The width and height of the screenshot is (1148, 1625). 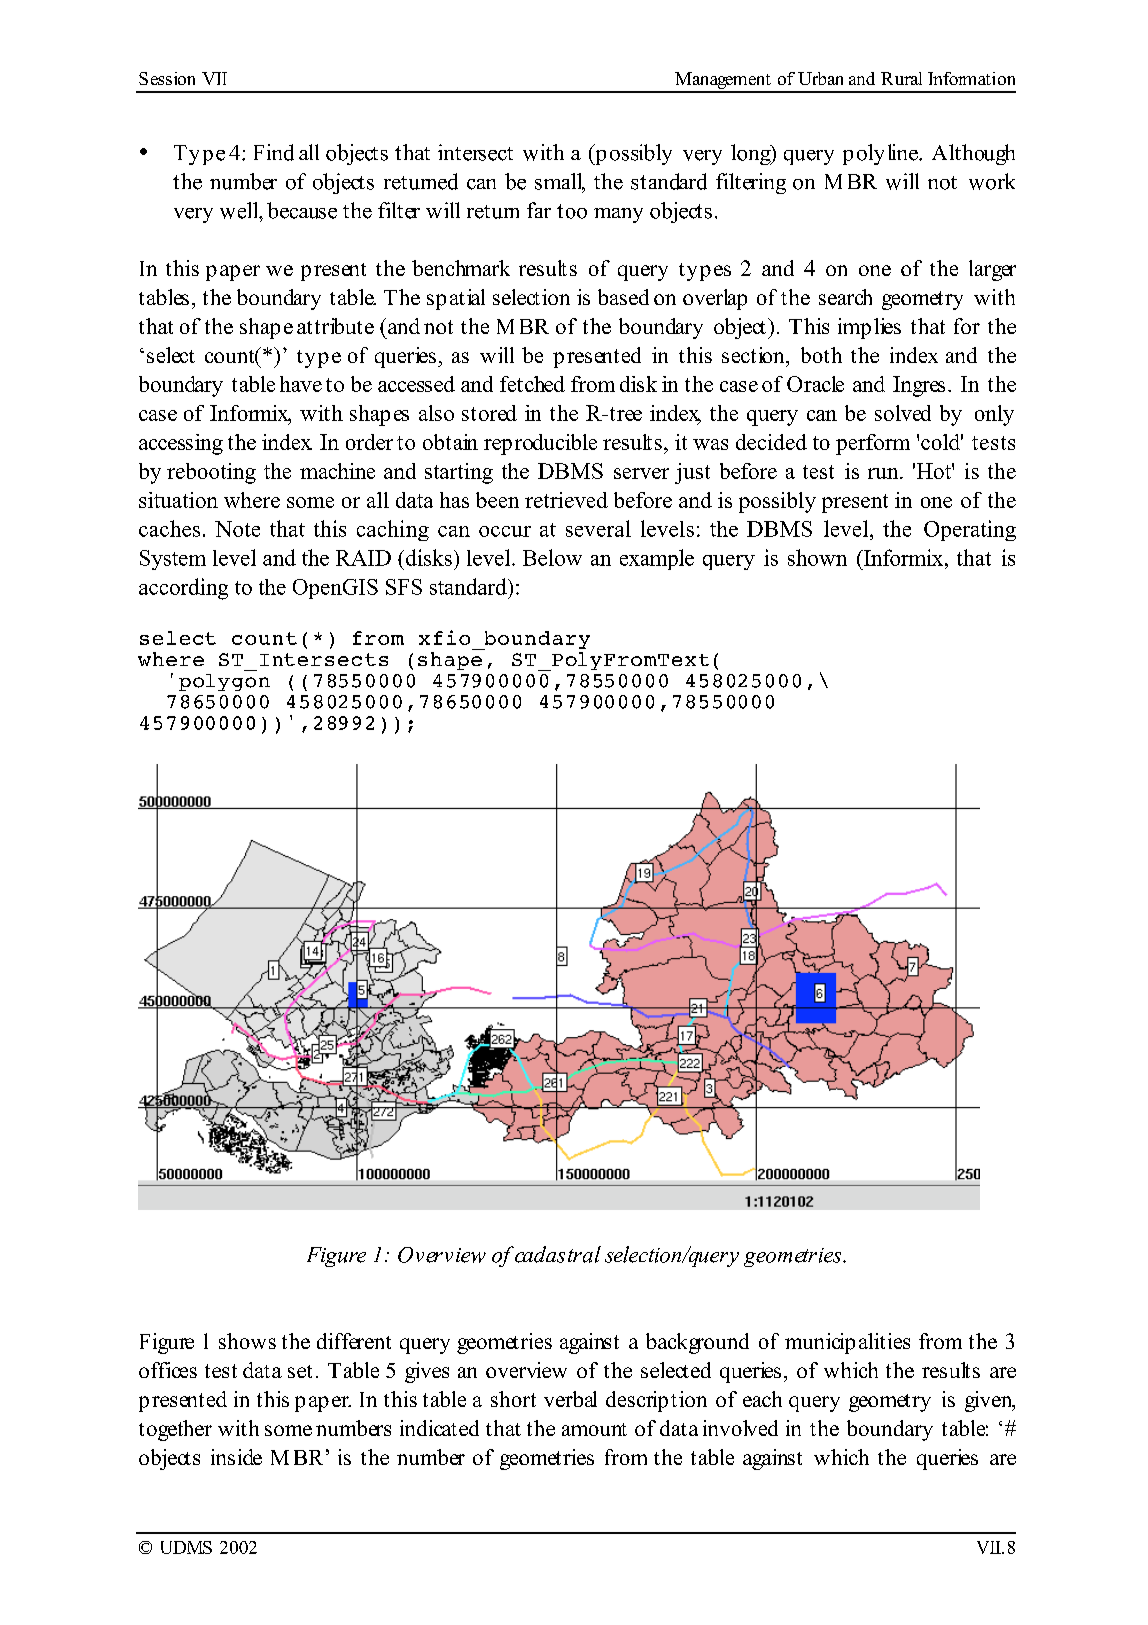 What do you see at coordinates (236, 1457) in the screenshot?
I see `inside` at bounding box center [236, 1457].
